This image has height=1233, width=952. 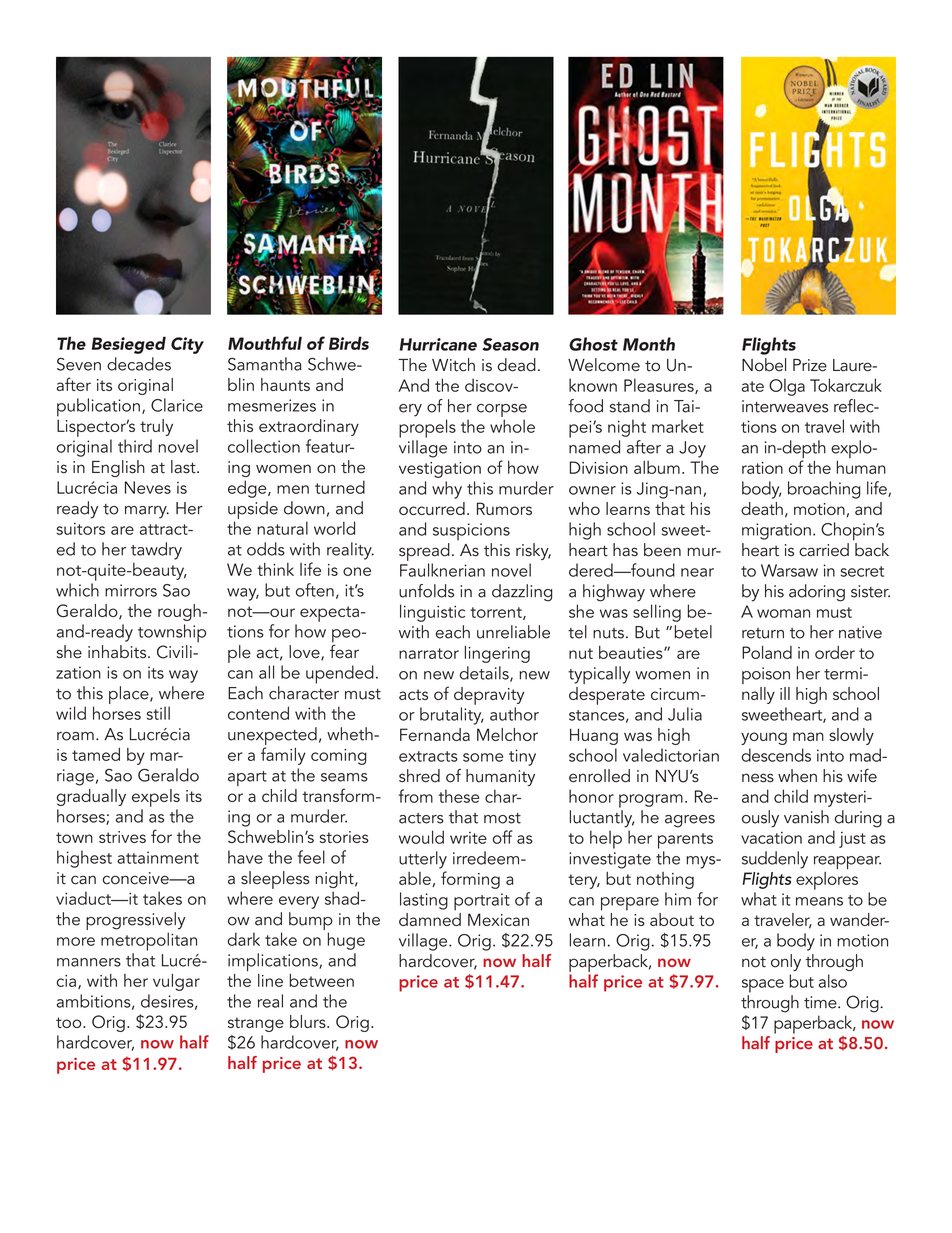 What do you see at coordinates (453, 365) in the image?
I see `Witch` at bounding box center [453, 365].
